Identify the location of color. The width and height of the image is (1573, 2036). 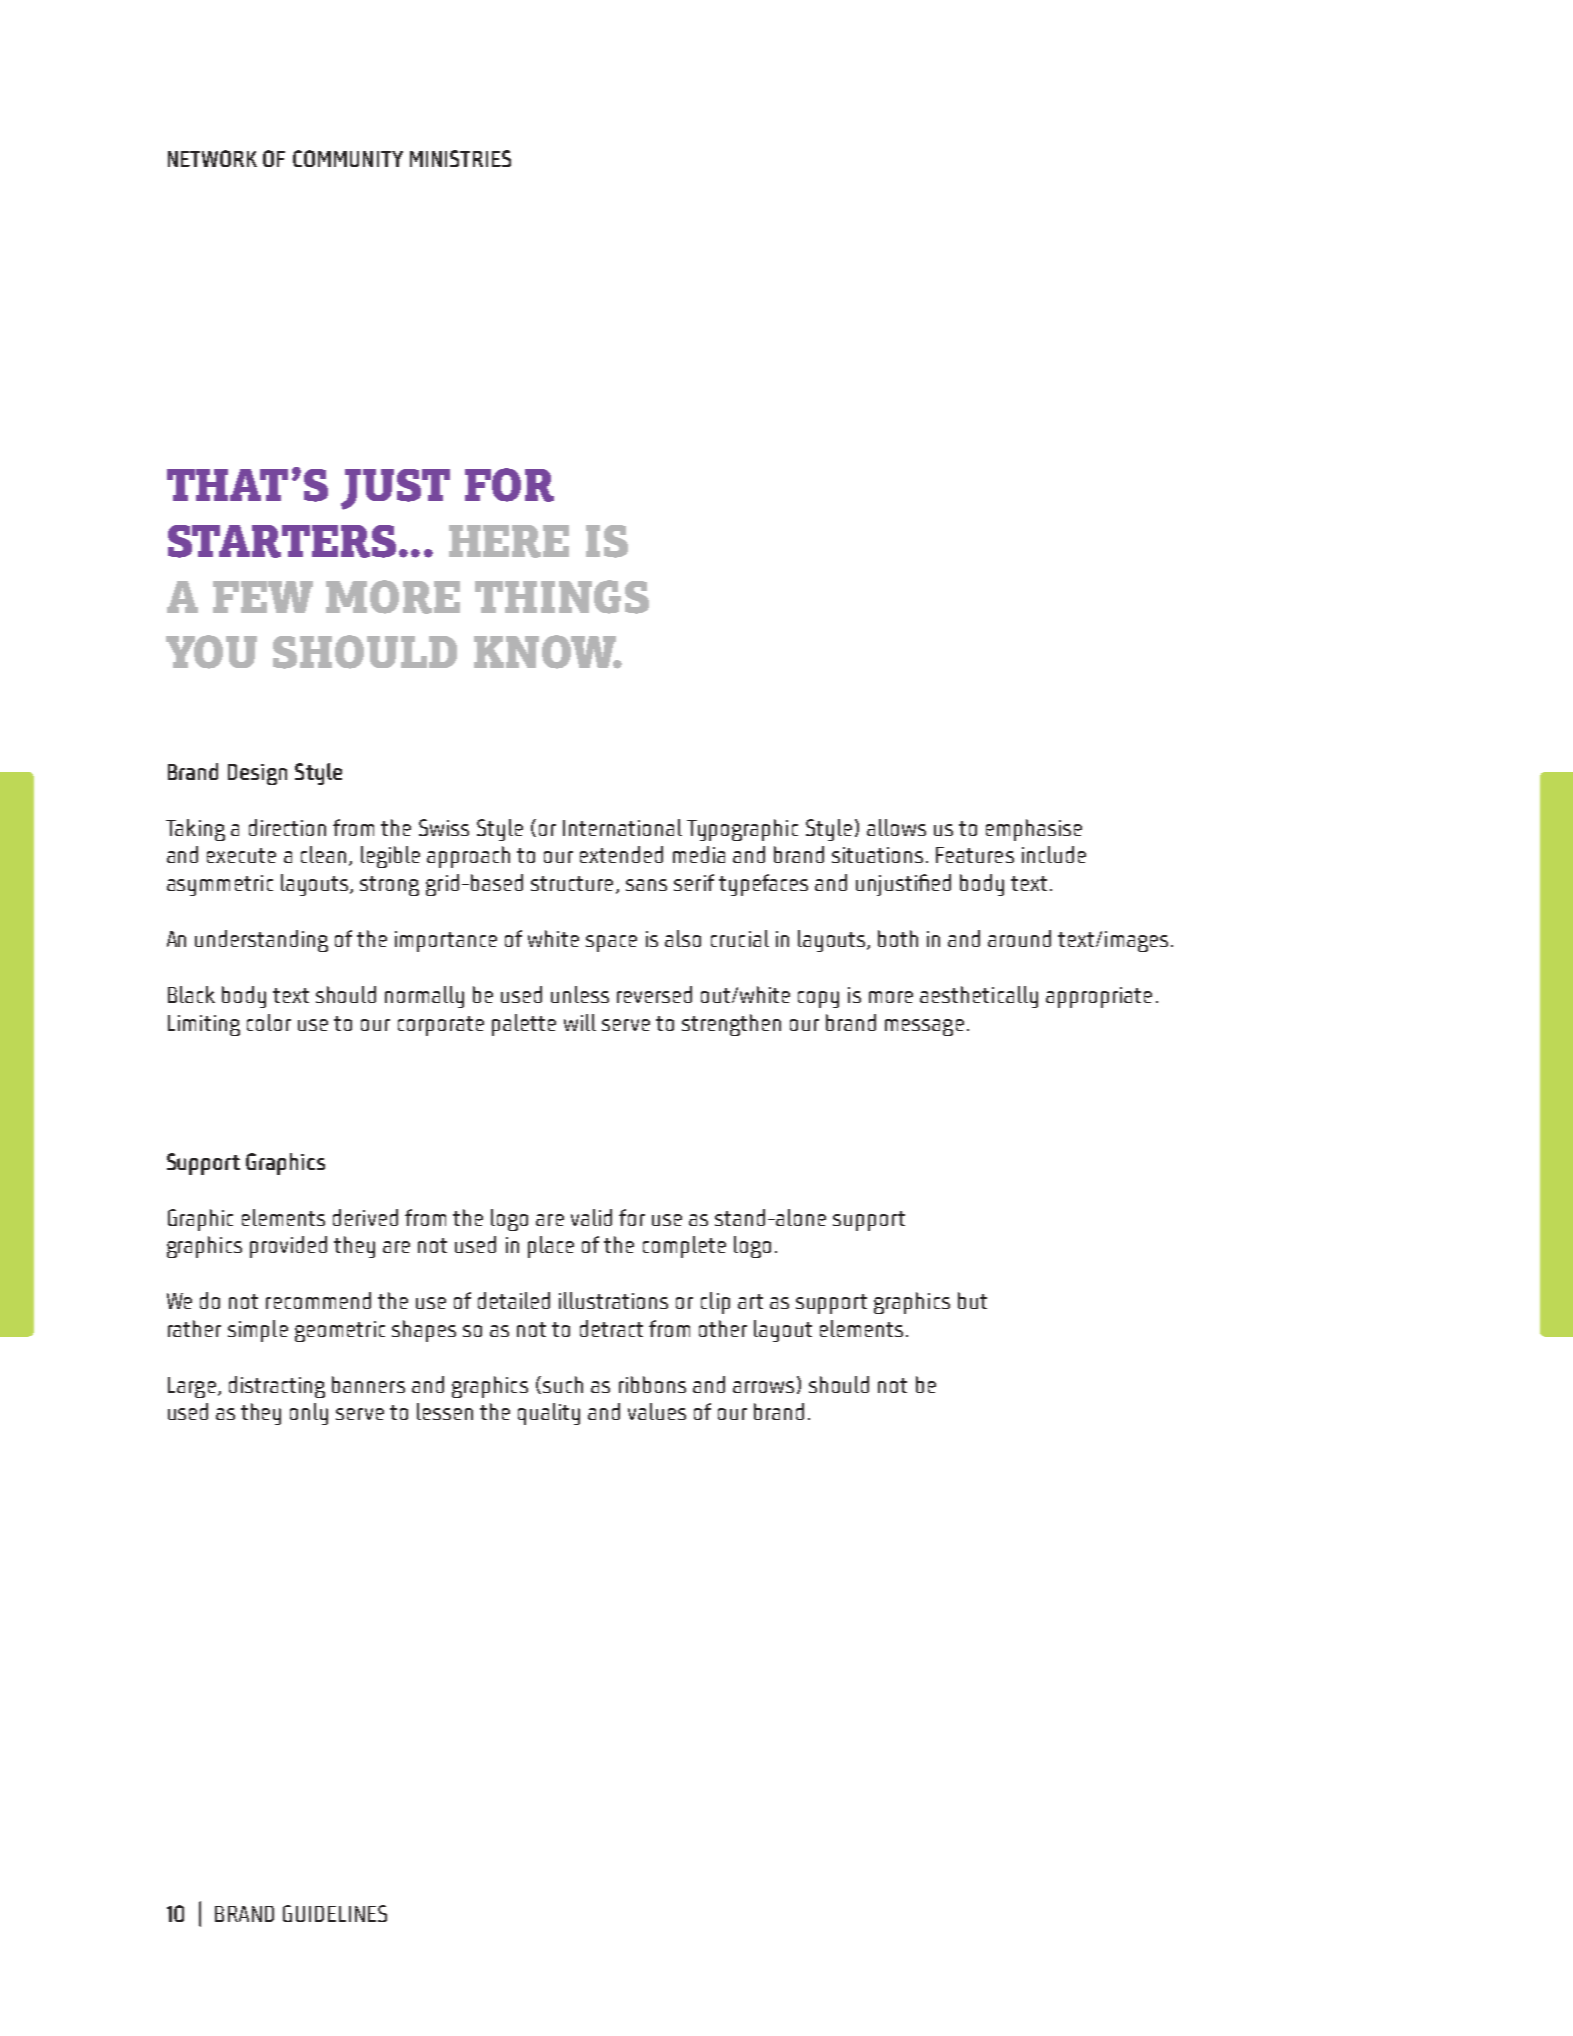
(269, 1022).
